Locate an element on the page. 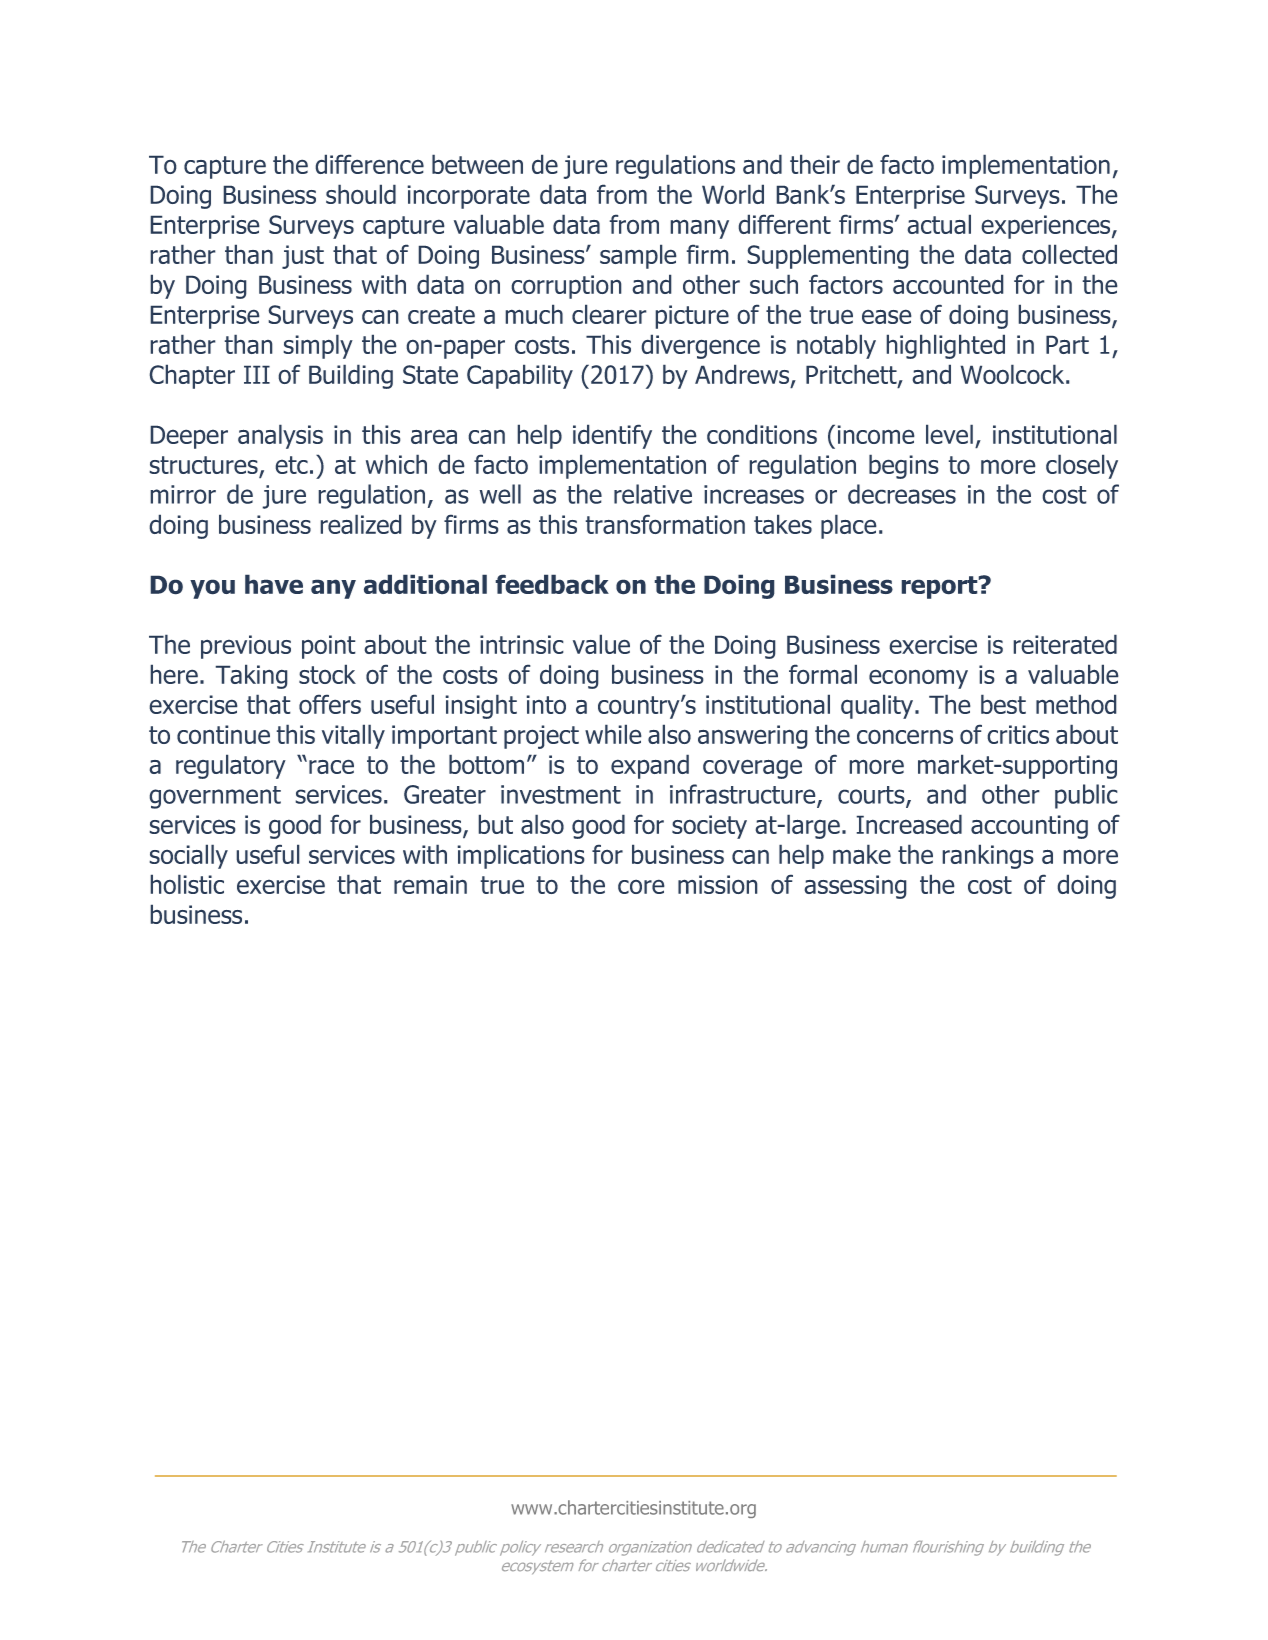  simply is located at coordinates (318, 346).
